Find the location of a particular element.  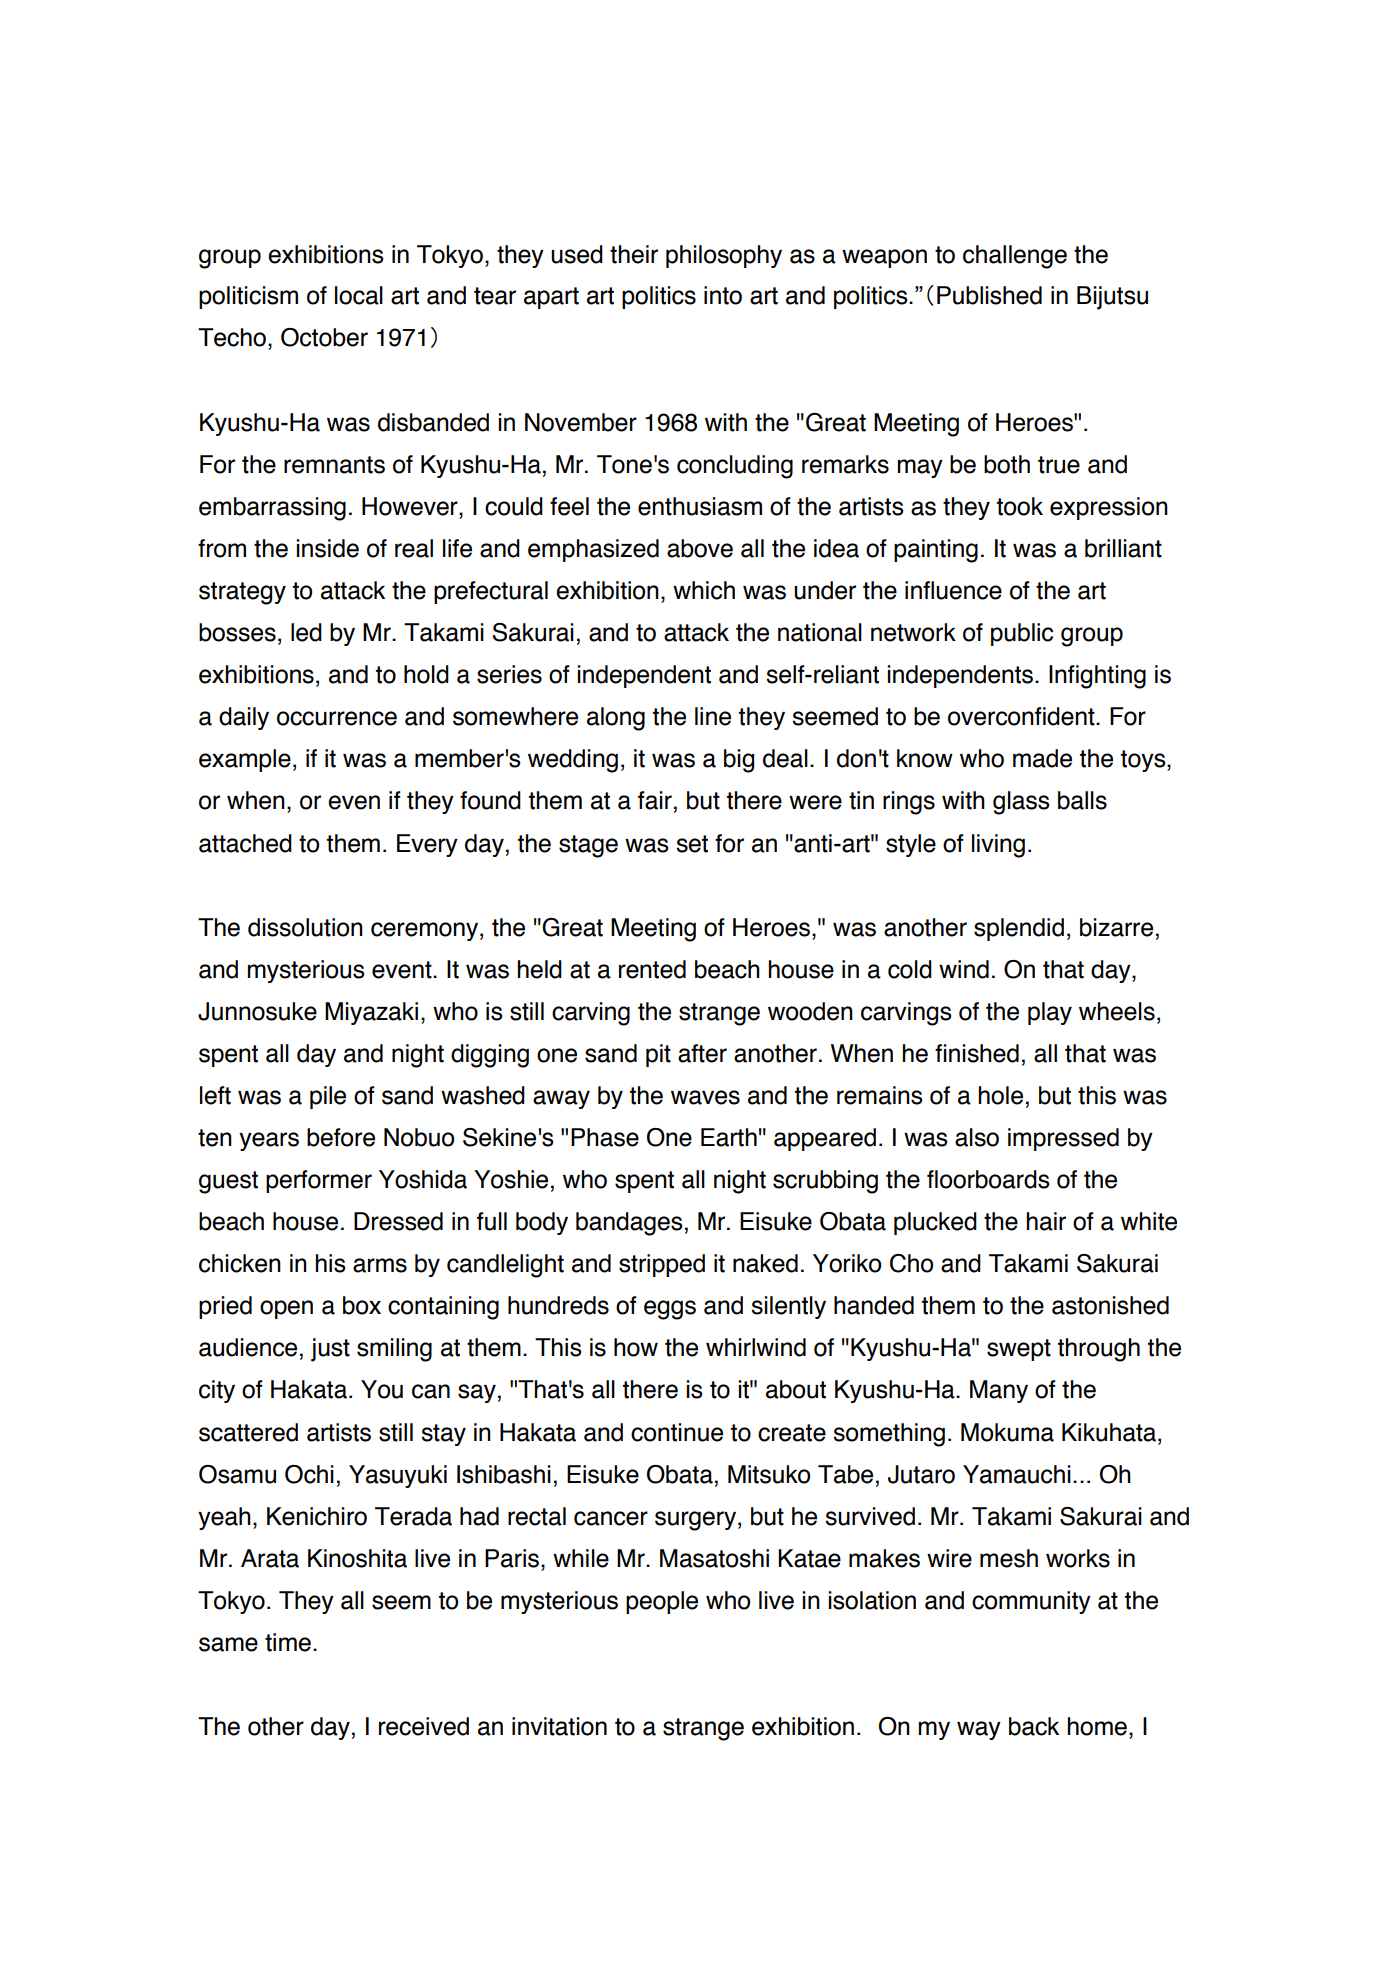

play is located at coordinates (1050, 1013).
